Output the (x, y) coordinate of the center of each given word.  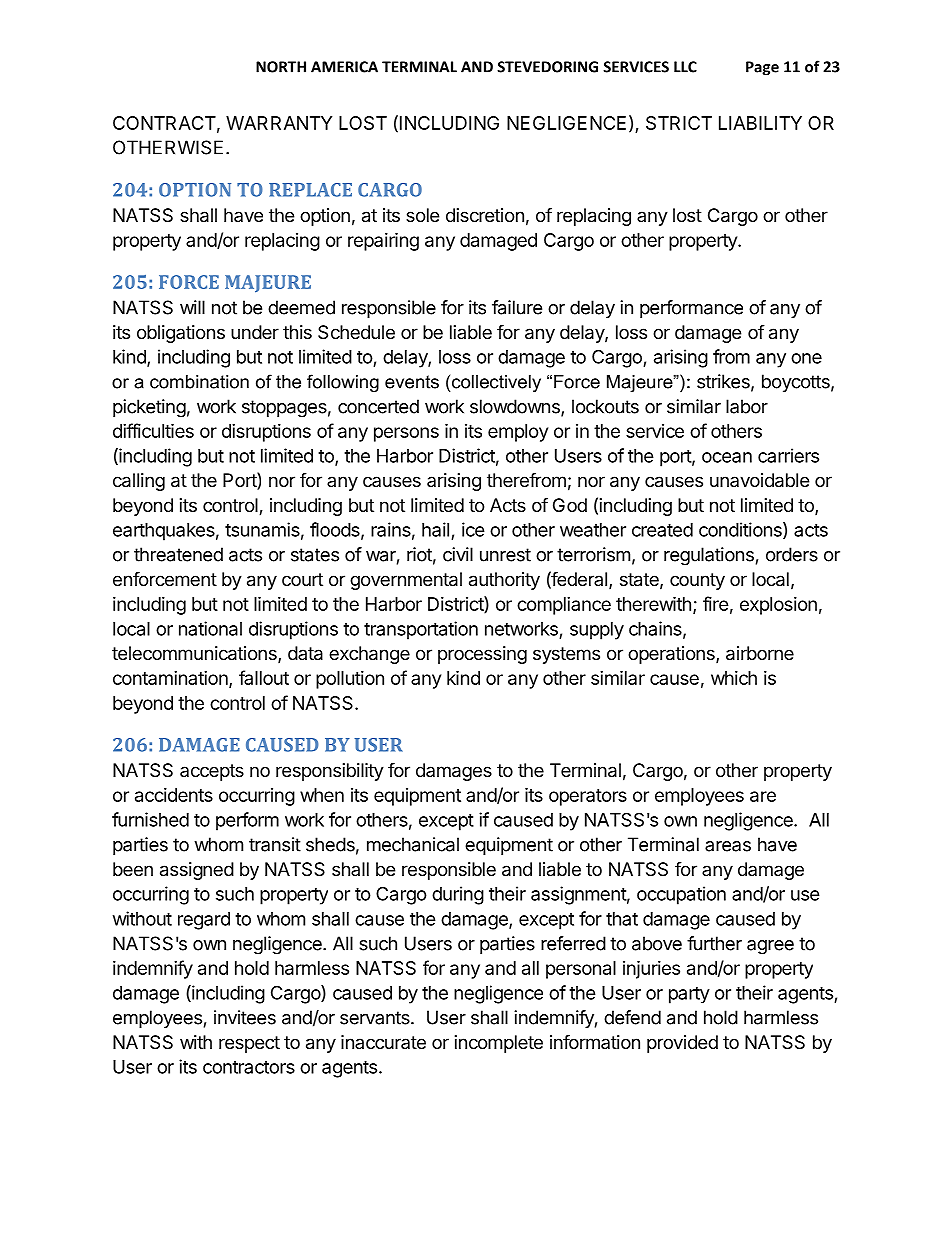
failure (517, 307)
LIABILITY (760, 123)
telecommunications (195, 654)
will (192, 307)
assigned (197, 871)
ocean (727, 457)
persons (406, 434)
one (806, 358)
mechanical (413, 844)
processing (482, 655)
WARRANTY (279, 123)
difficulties (153, 430)
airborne (760, 653)
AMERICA (344, 67)
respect (249, 1044)
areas (728, 846)
